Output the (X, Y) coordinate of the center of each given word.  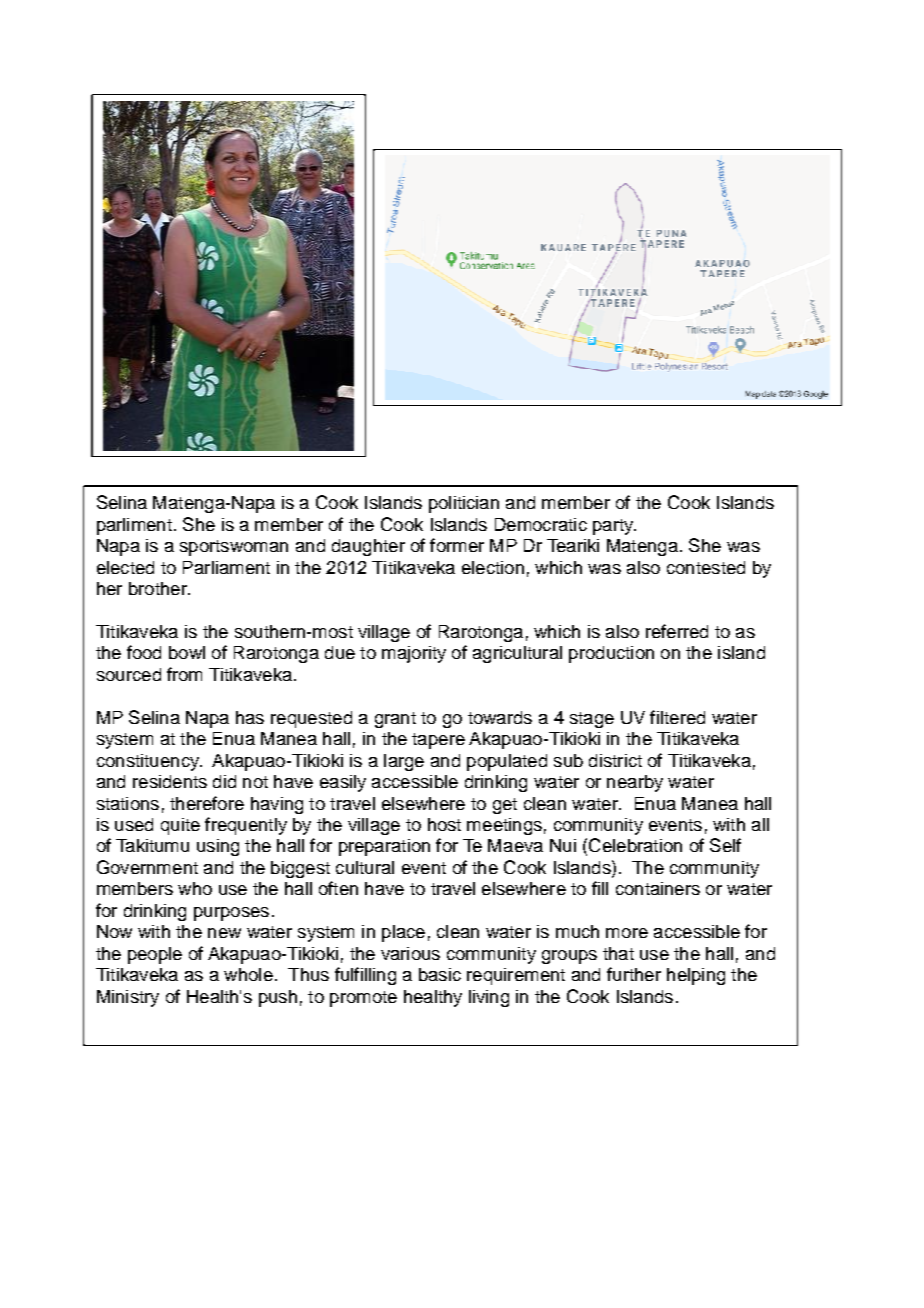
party (614, 527)
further (634, 974)
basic (440, 974)
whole (248, 974)
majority (414, 654)
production (611, 654)
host (444, 824)
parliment (134, 526)
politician (464, 504)
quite (180, 826)
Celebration (635, 845)
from (184, 674)
